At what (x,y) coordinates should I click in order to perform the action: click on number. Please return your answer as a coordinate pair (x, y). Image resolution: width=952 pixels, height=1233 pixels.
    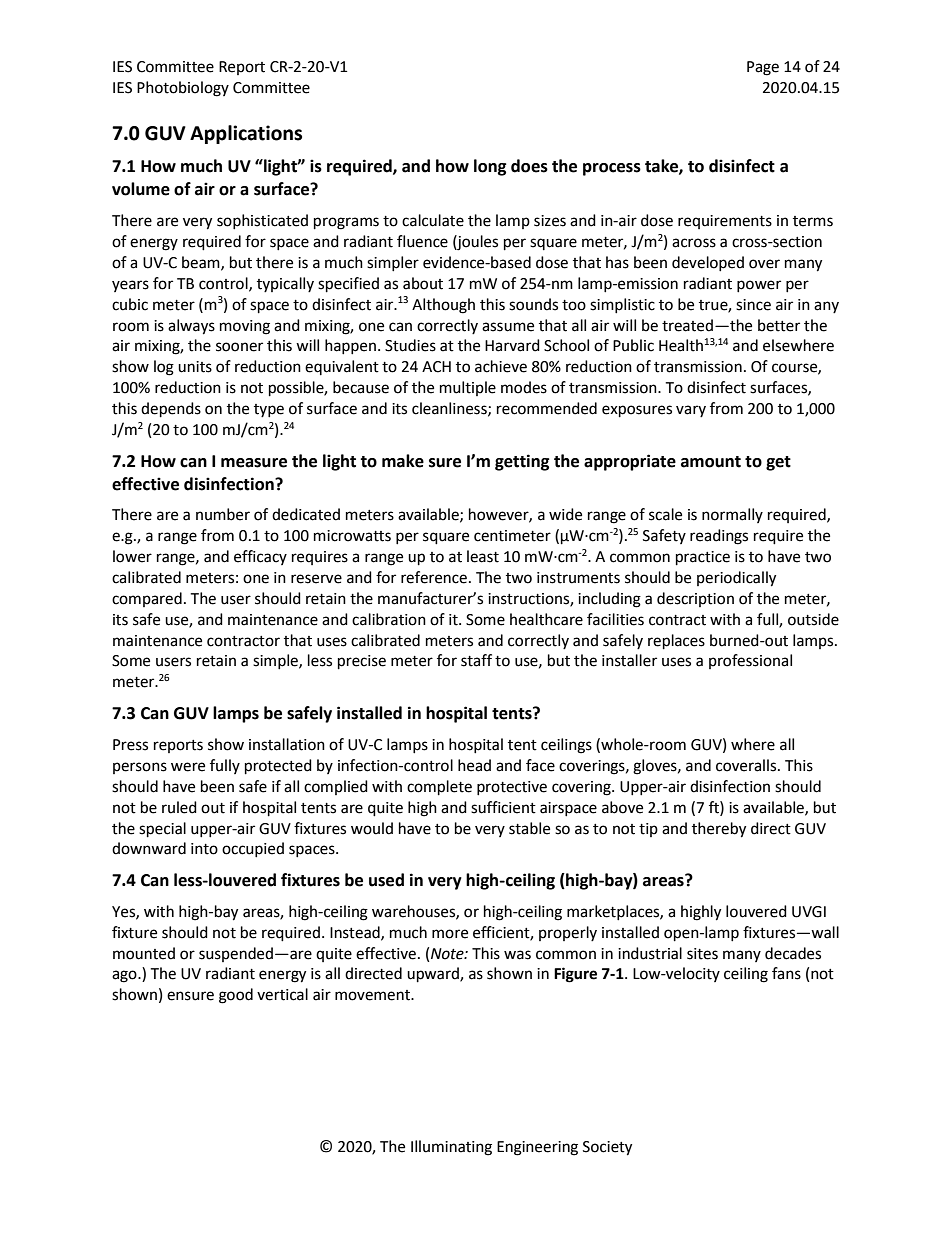
    Looking at the image, I should click on (223, 514).
